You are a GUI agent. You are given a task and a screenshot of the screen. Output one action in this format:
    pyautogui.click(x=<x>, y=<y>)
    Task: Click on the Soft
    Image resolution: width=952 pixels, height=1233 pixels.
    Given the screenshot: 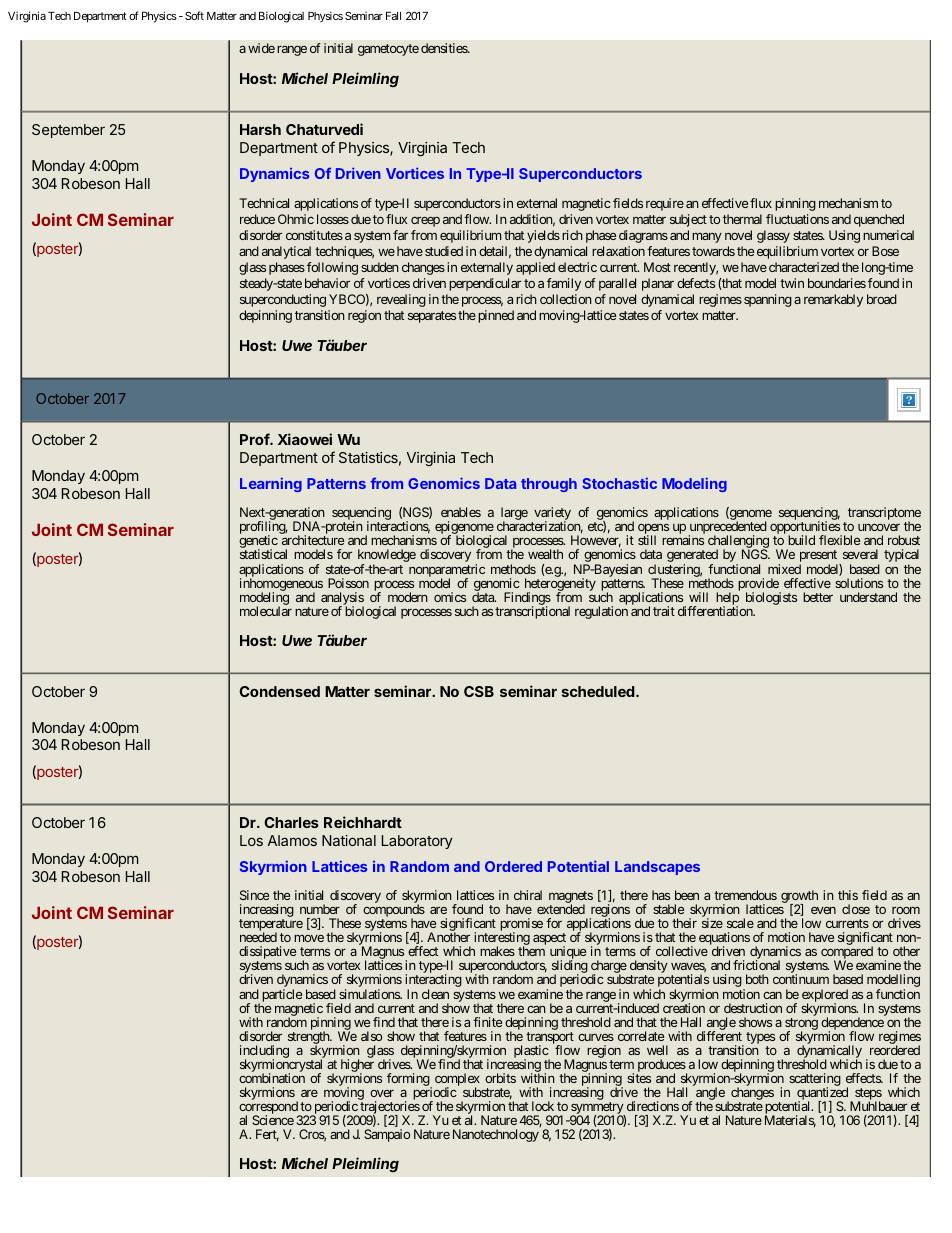 What is the action you would take?
    pyautogui.click(x=194, y=15)
